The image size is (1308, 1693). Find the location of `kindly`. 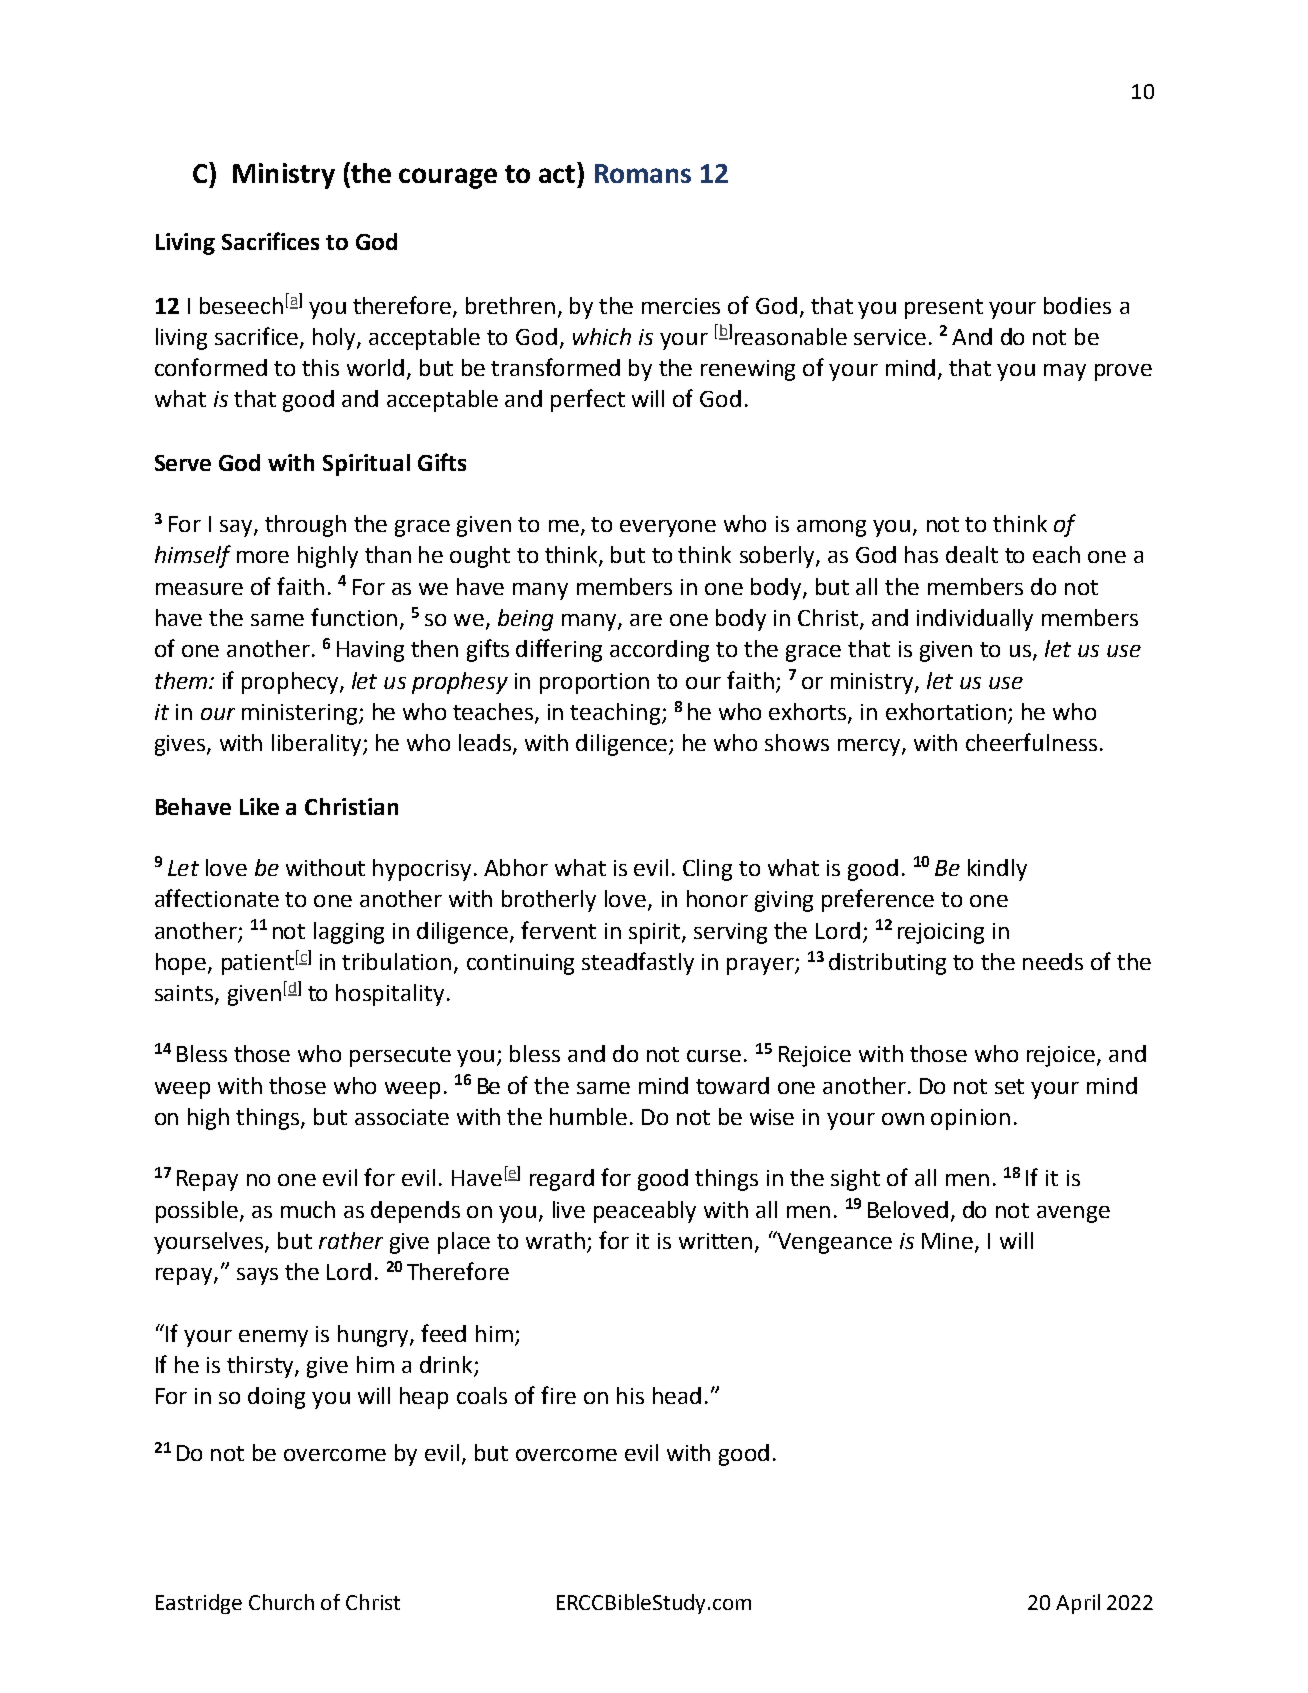

kindly is located at coordinates (997, 870).
